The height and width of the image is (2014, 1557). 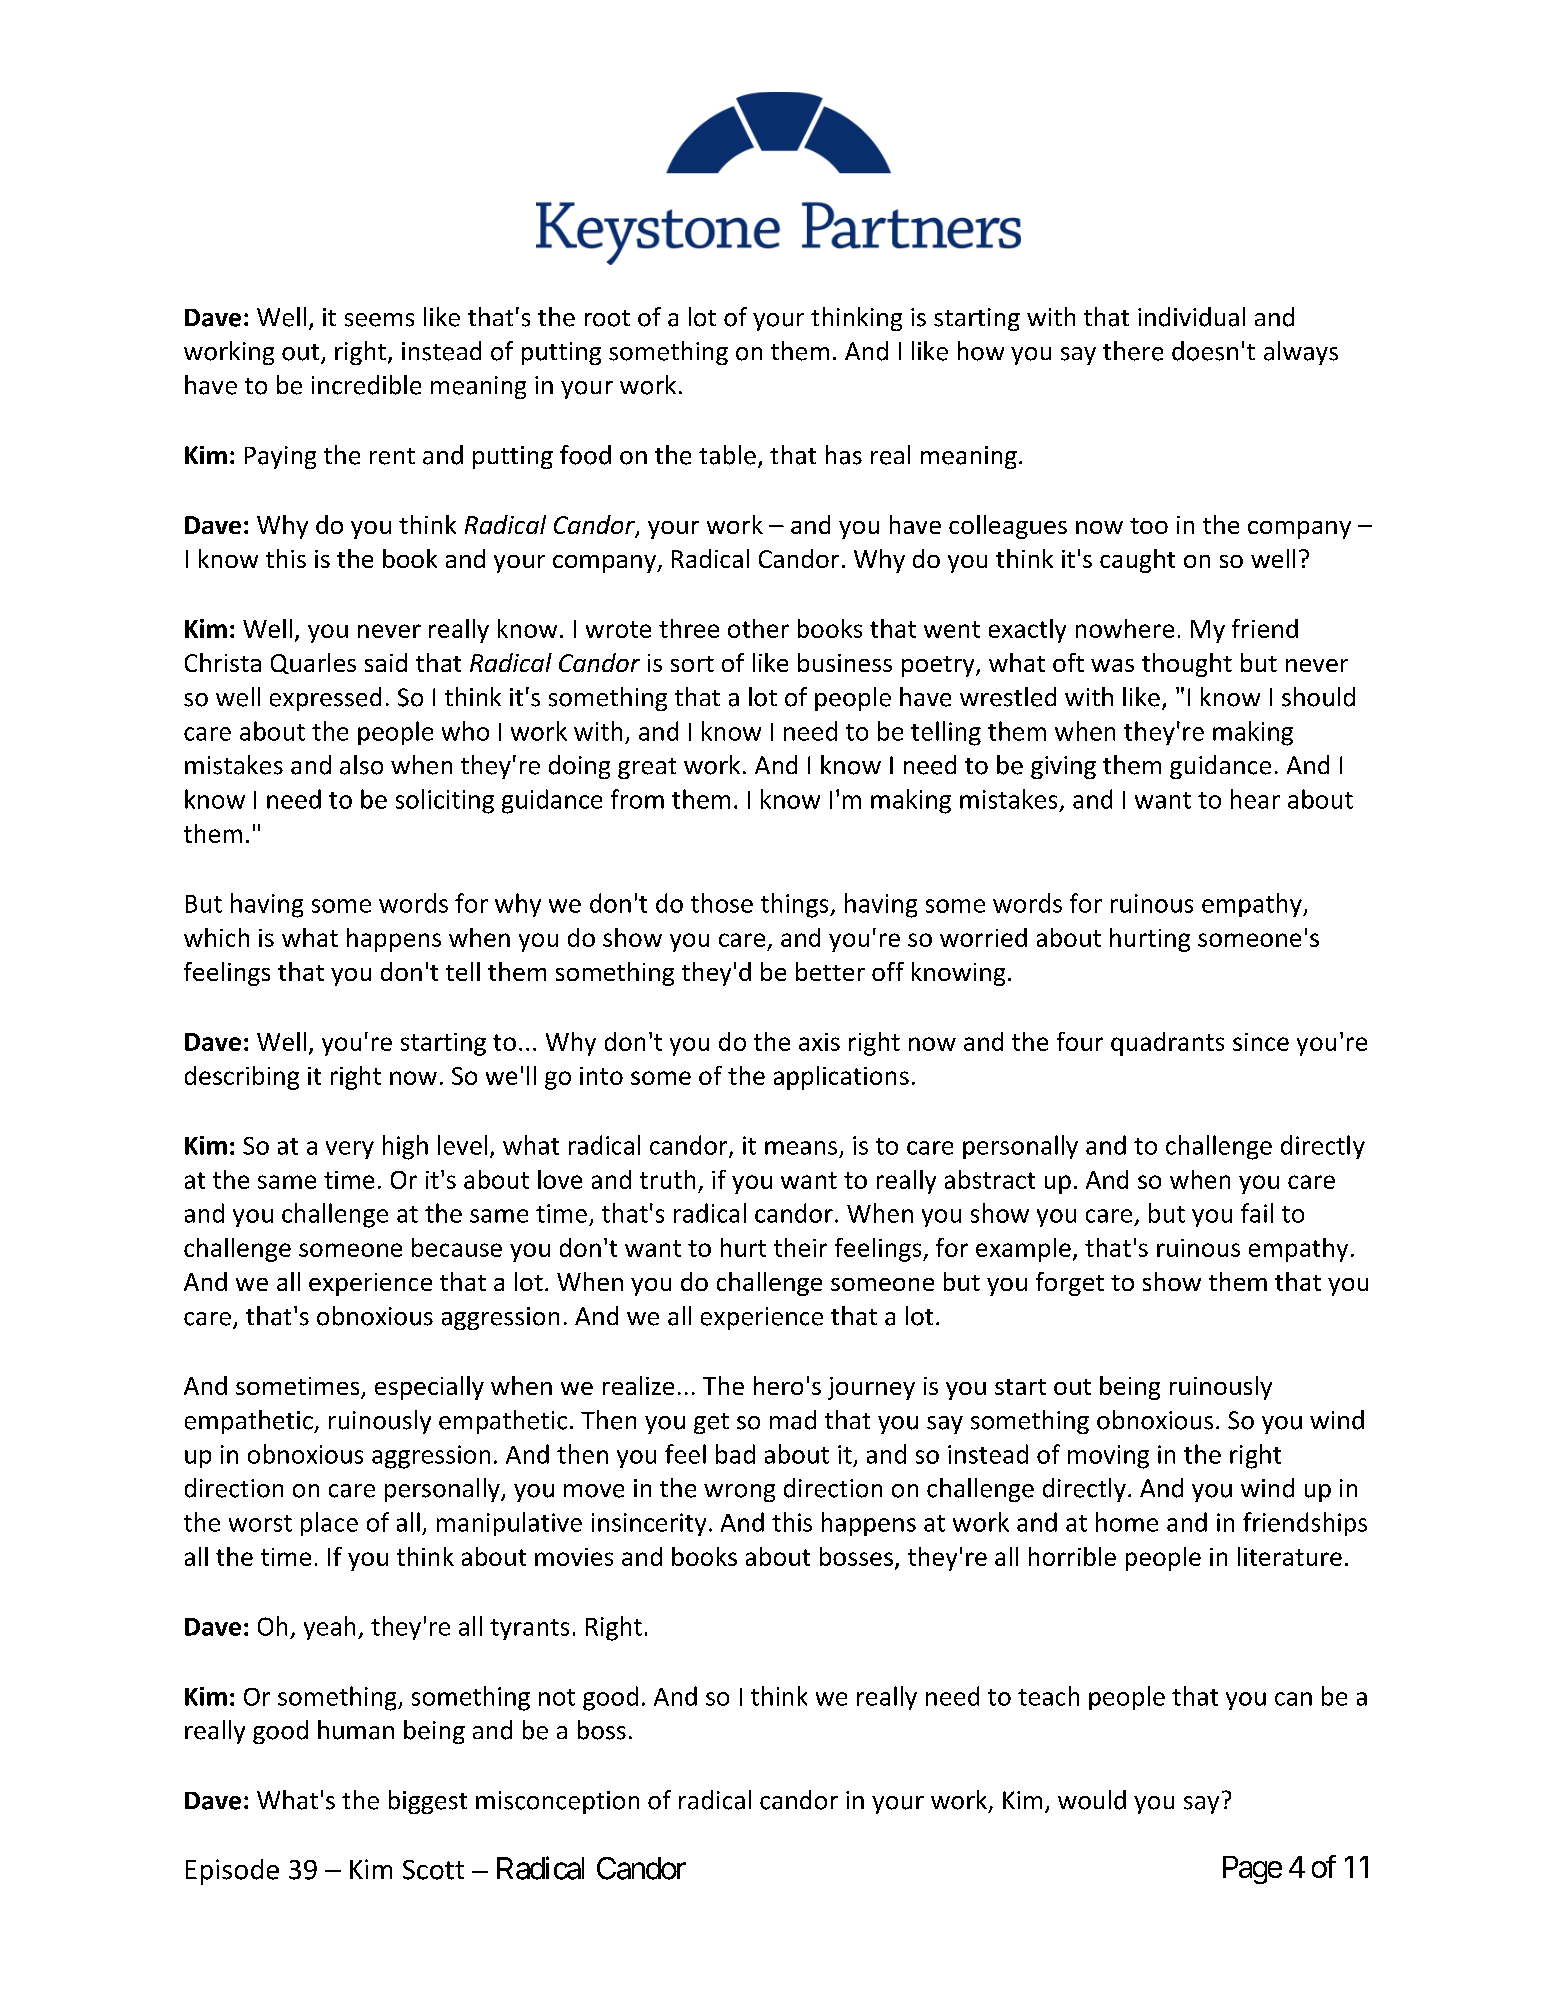 What do you see at coordinates (1133, 351) in the image?
I see `there` at bounding box center [1133, 351].
